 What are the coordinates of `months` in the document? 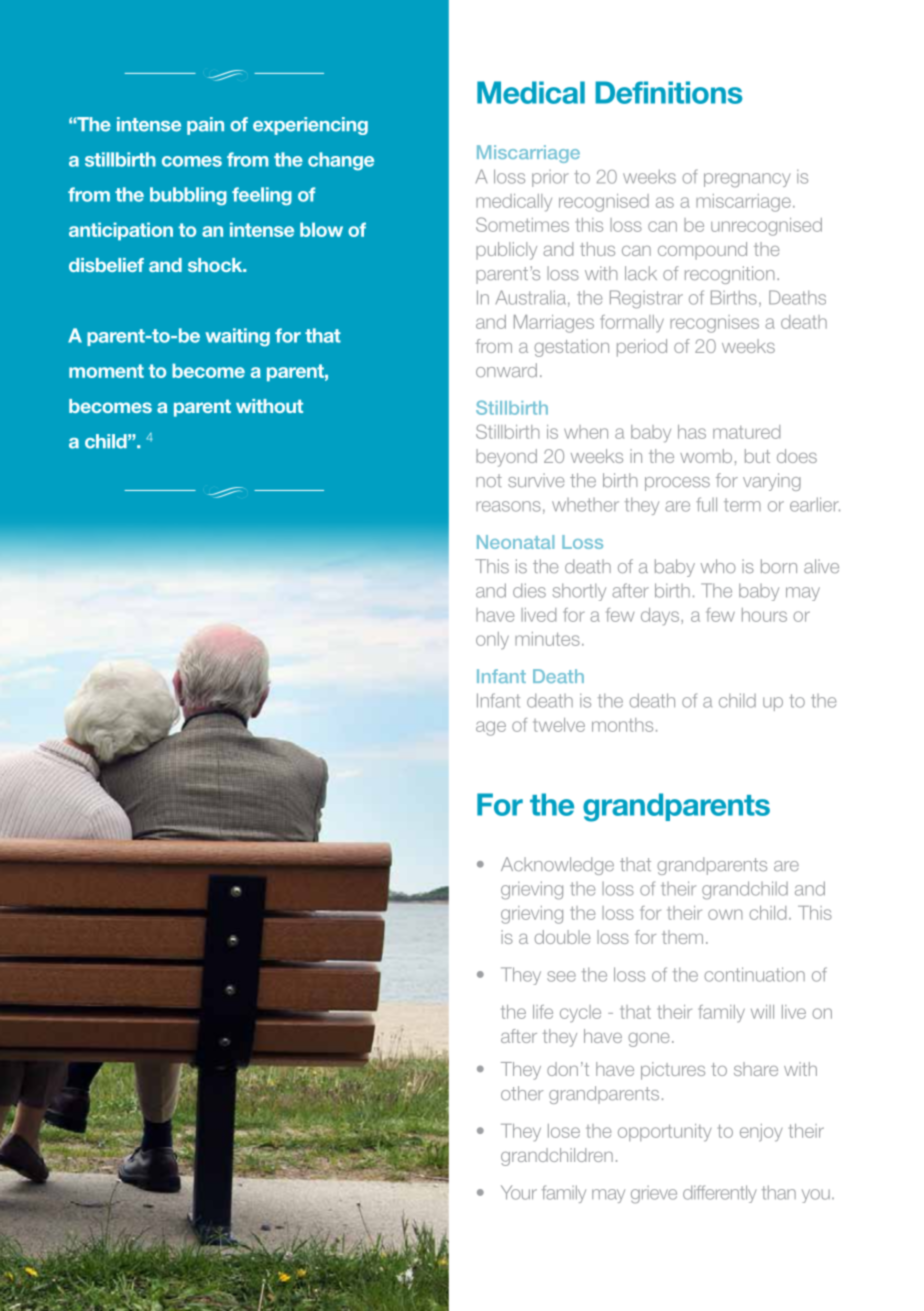 It's located at (622, 725).
